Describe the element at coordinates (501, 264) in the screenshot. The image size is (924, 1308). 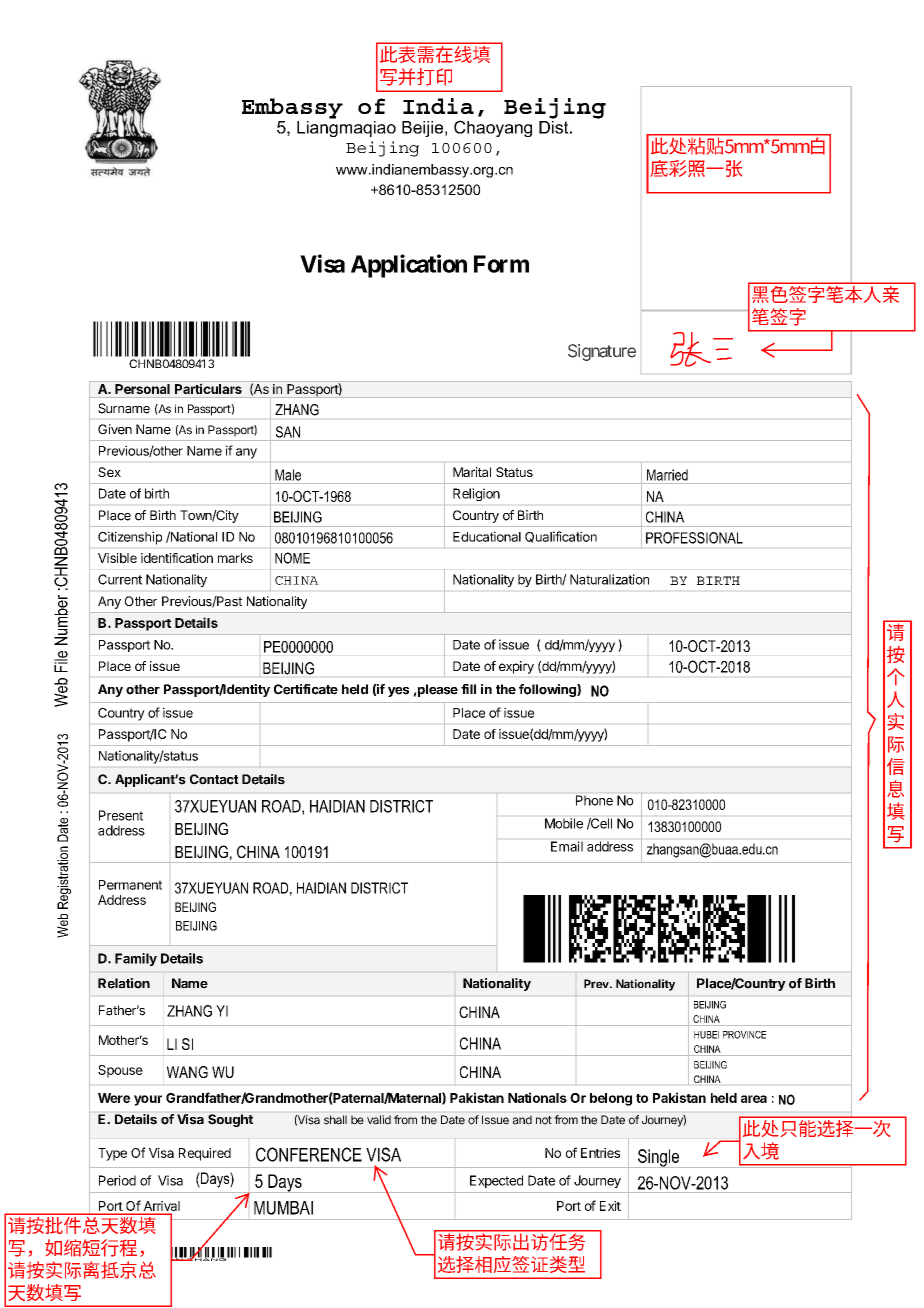
I see `Form` at that location.
